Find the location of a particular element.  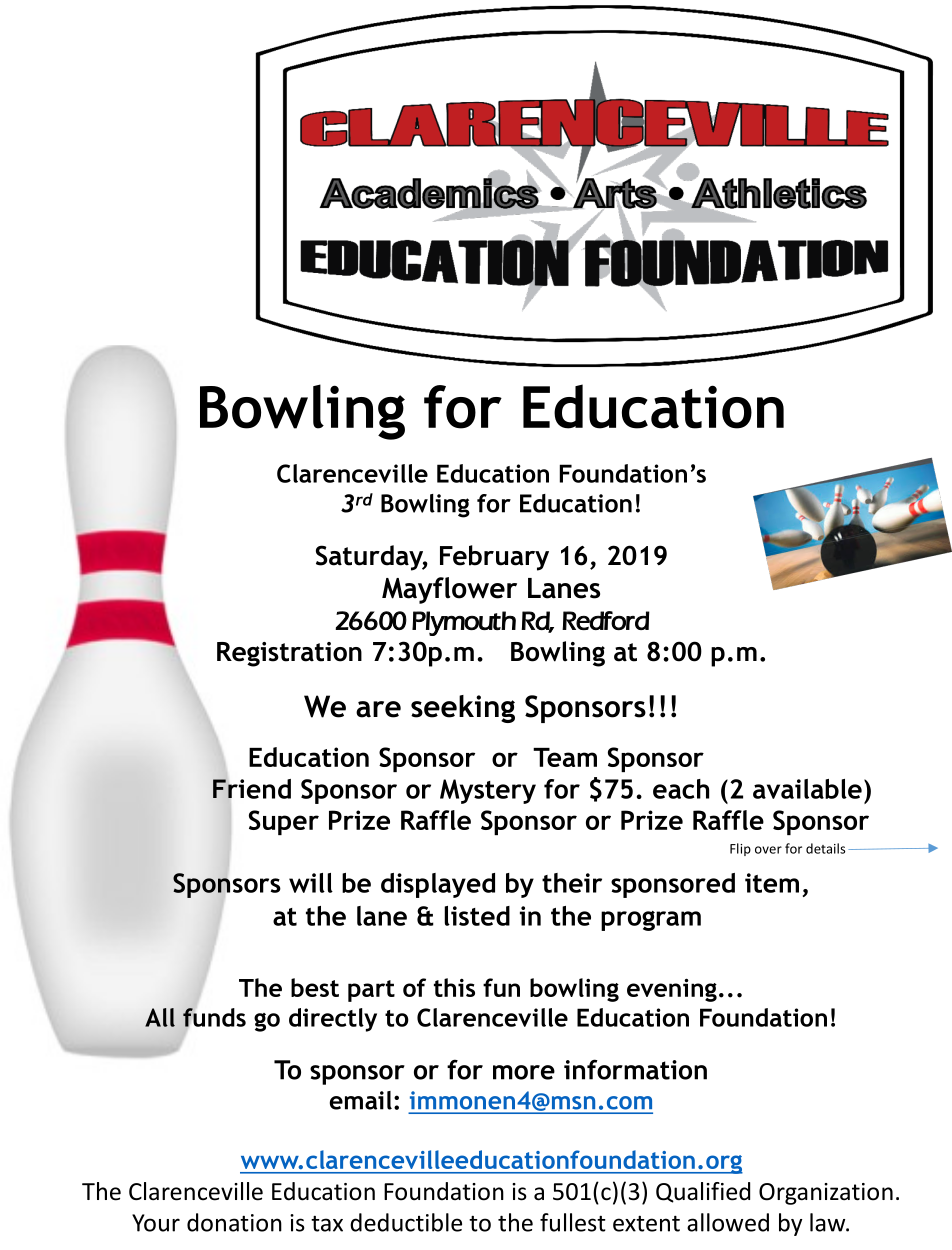

available is located at coordinates (807, 789).
